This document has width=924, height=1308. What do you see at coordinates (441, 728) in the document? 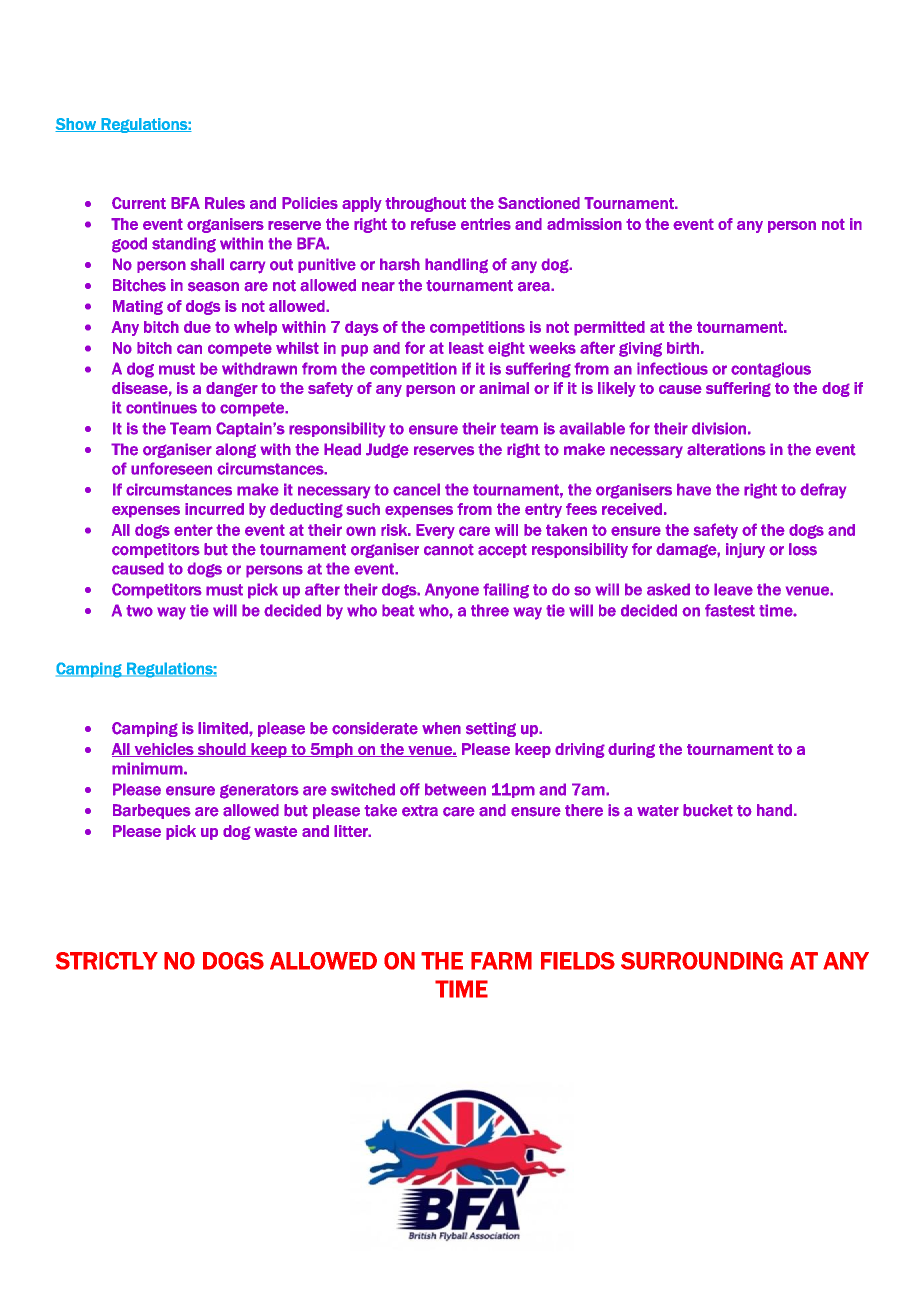
I see `when` at bounding box center [441, 728].
